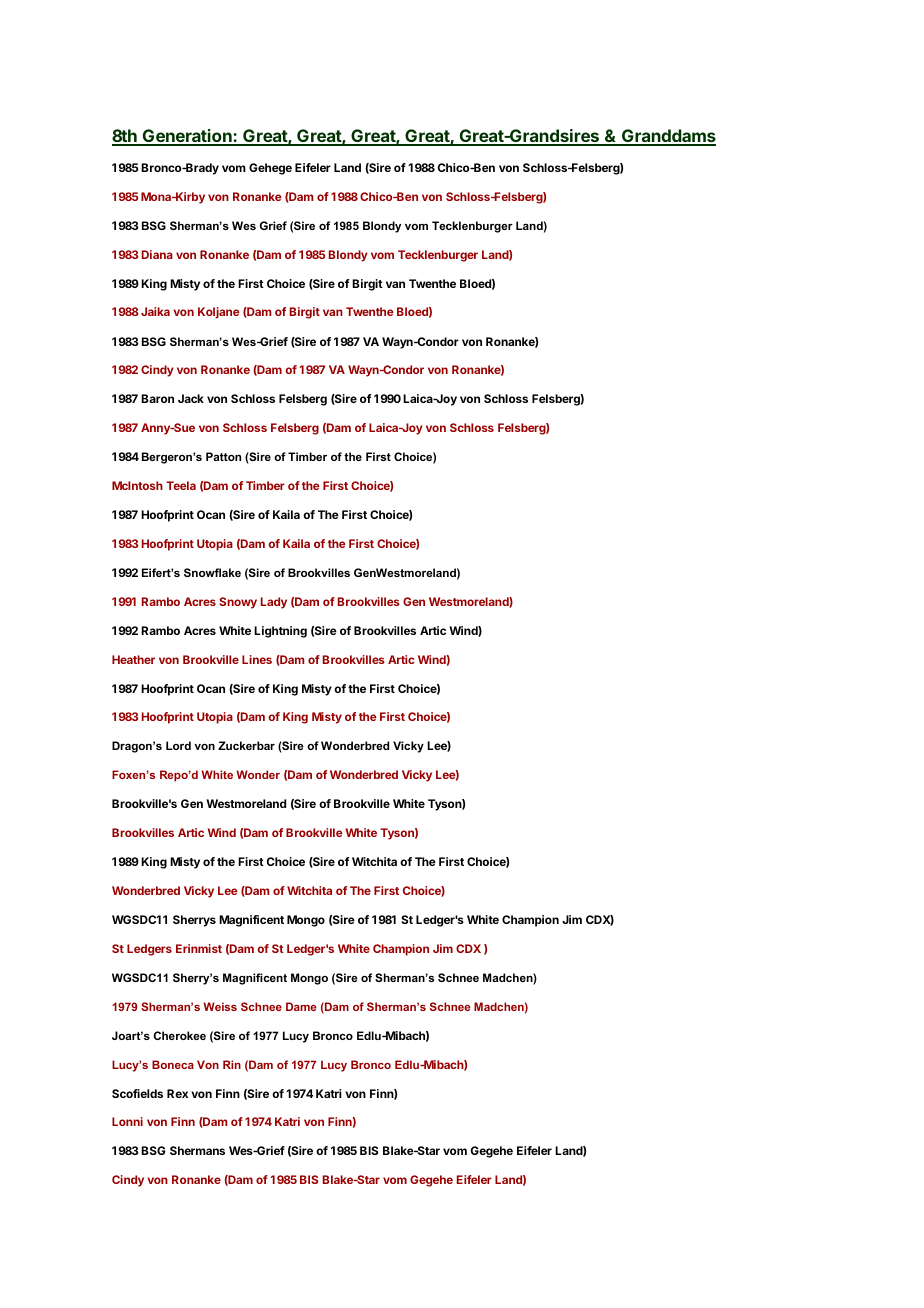  I want to click on Lady, so click(274, 603).
